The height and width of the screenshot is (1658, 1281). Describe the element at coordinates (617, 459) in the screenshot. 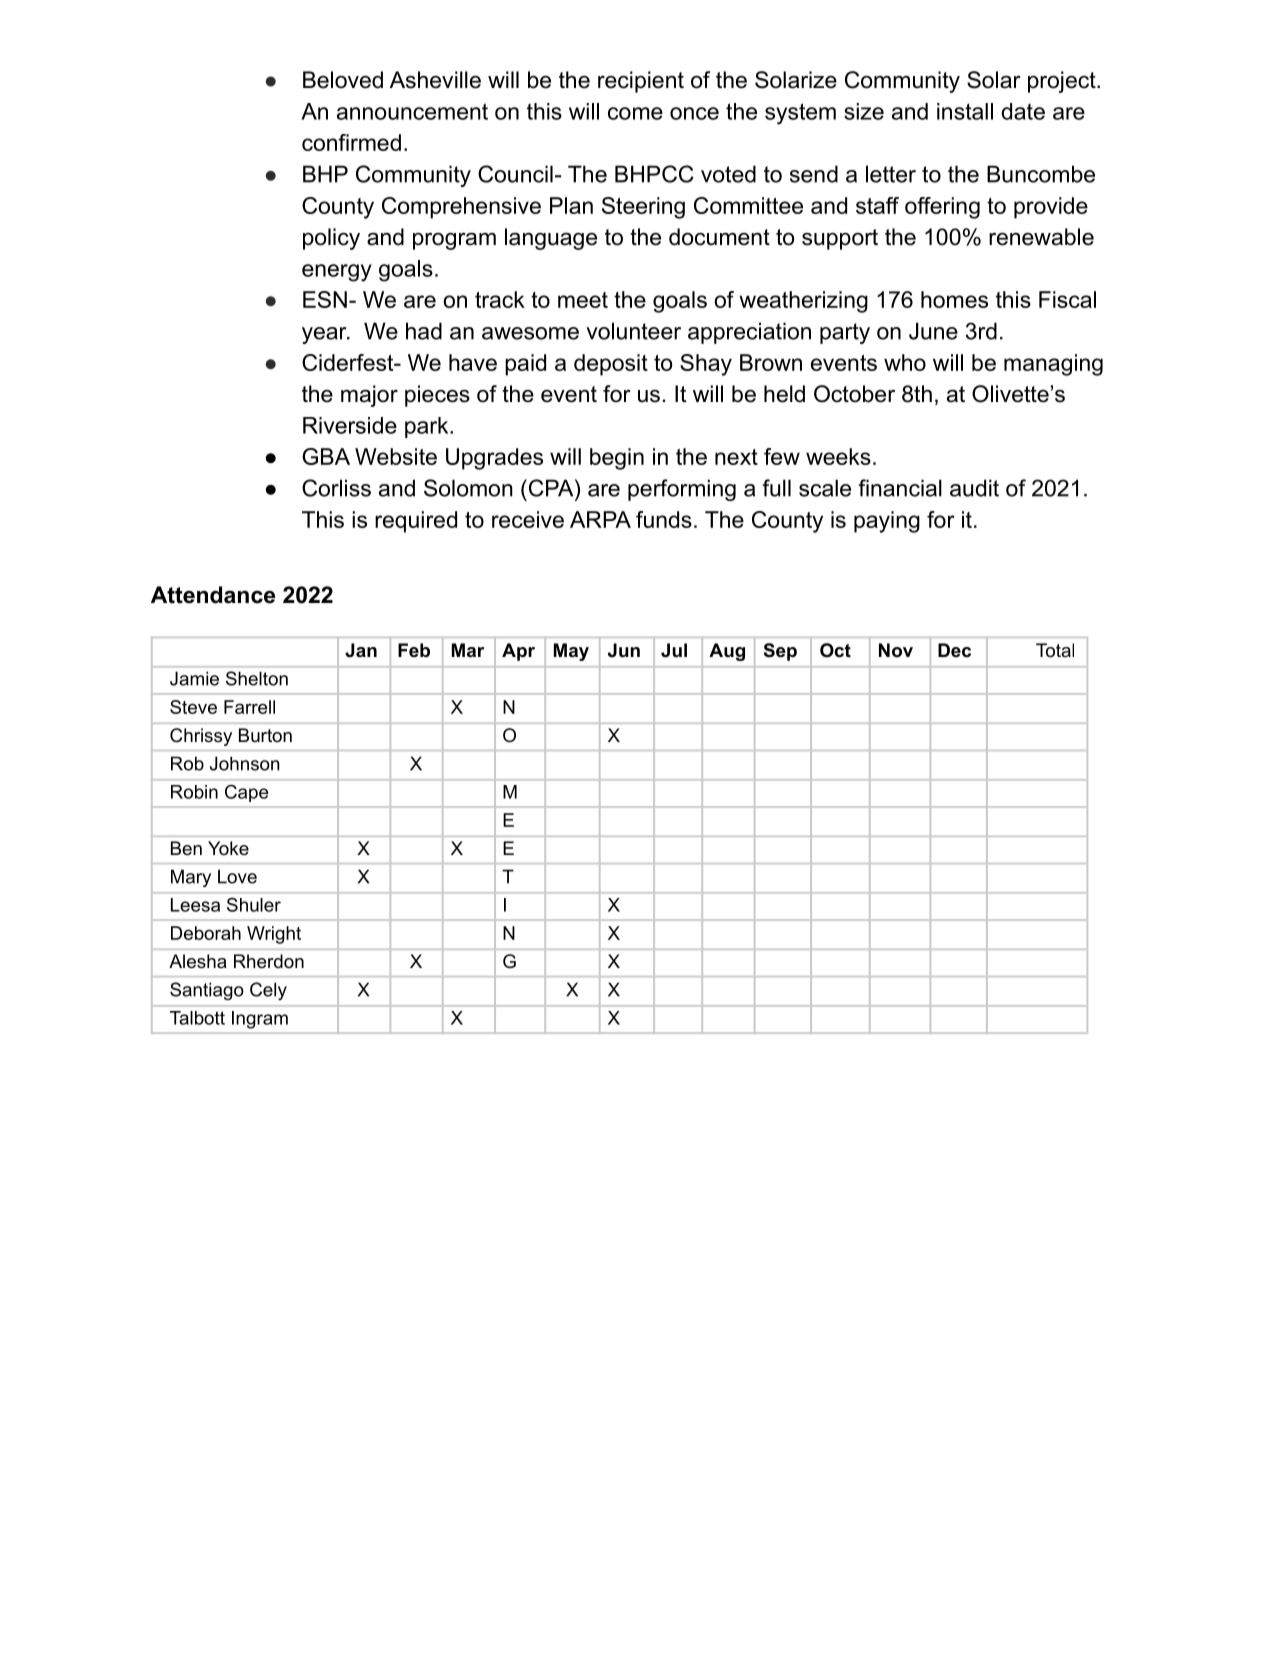

I see `begin` at that location.
